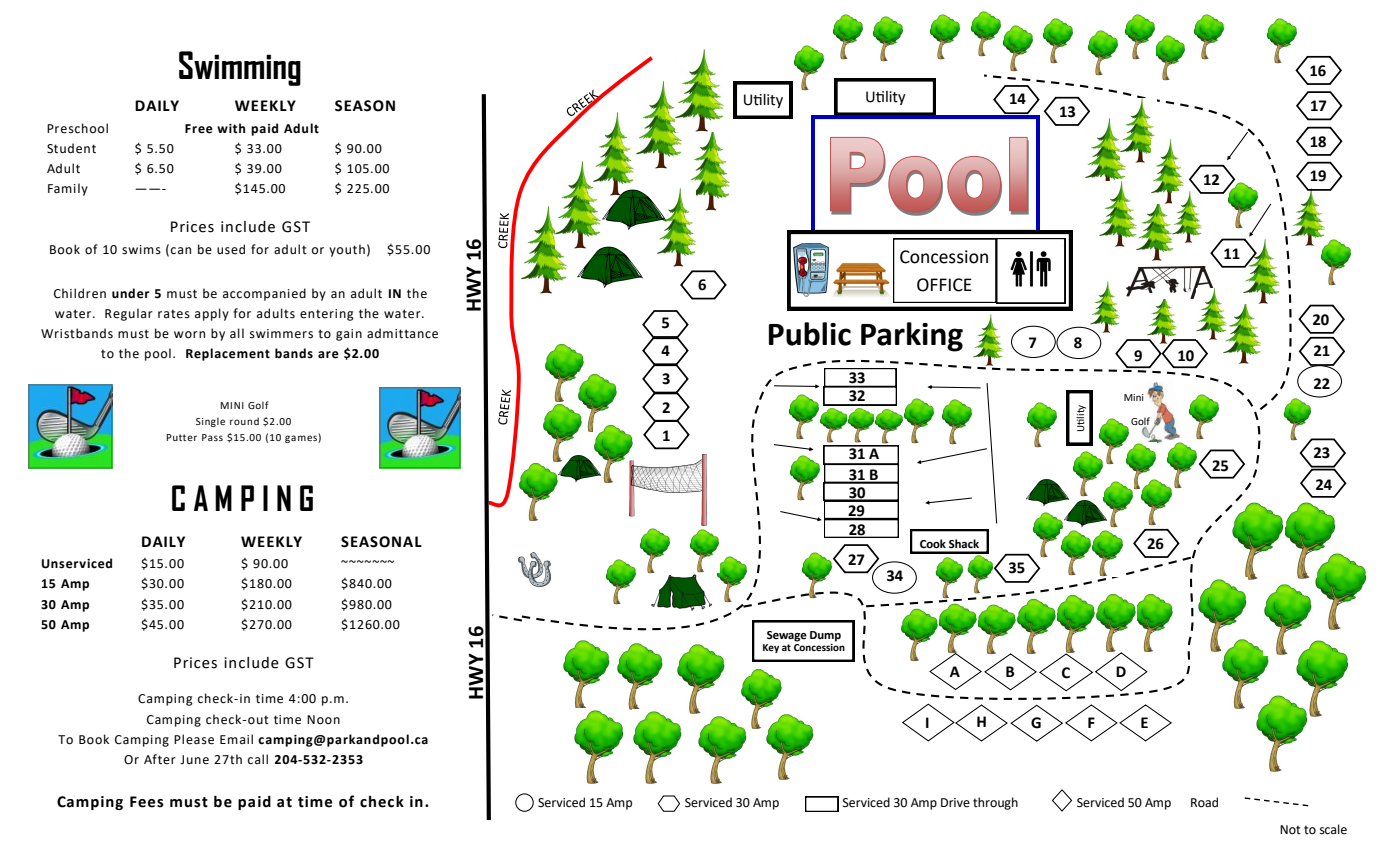  I want to click on Drive, so click(955, 803).
